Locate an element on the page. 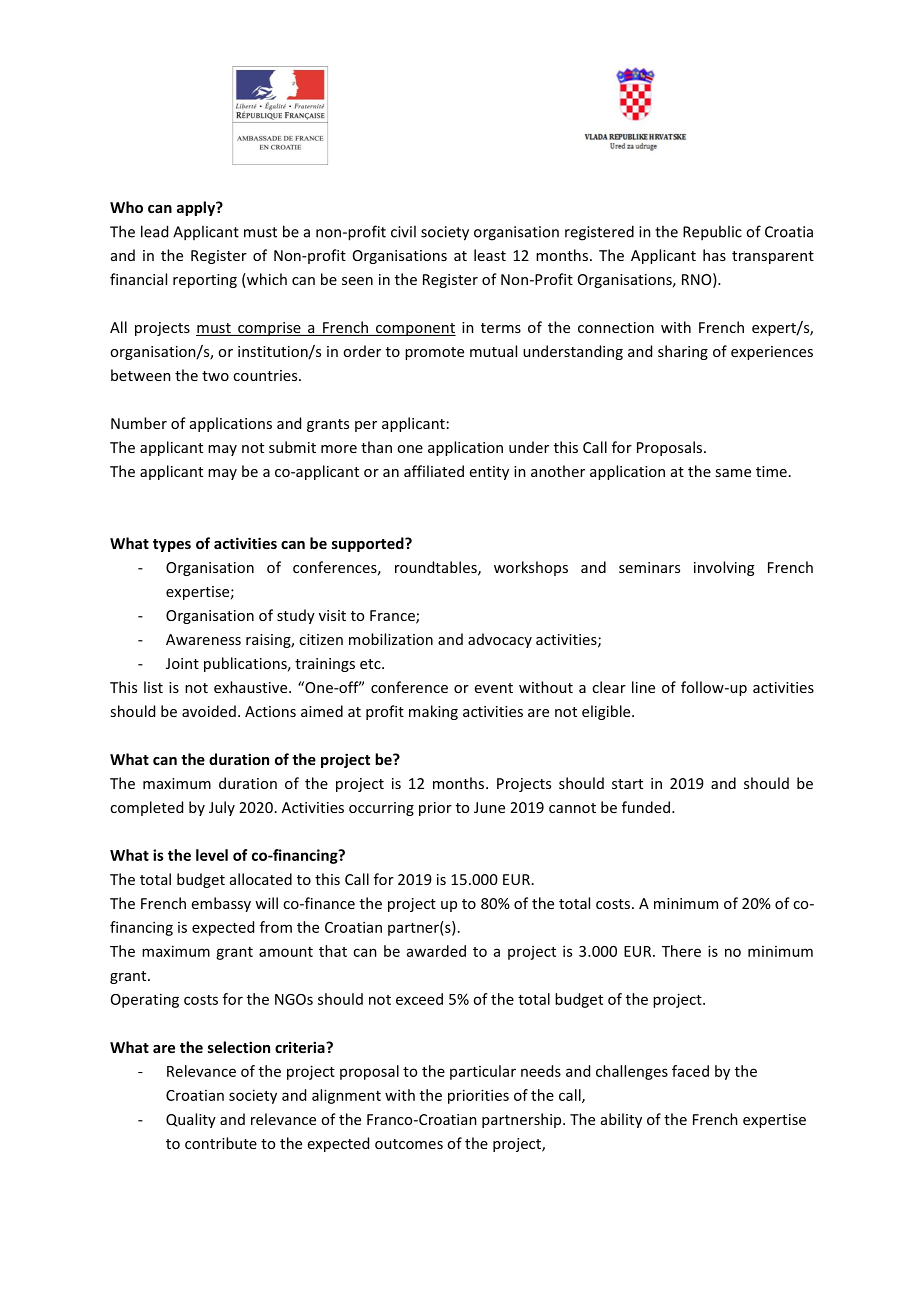 This page has width=924, height=1308. awarded is located at coordinates (436, 951).
